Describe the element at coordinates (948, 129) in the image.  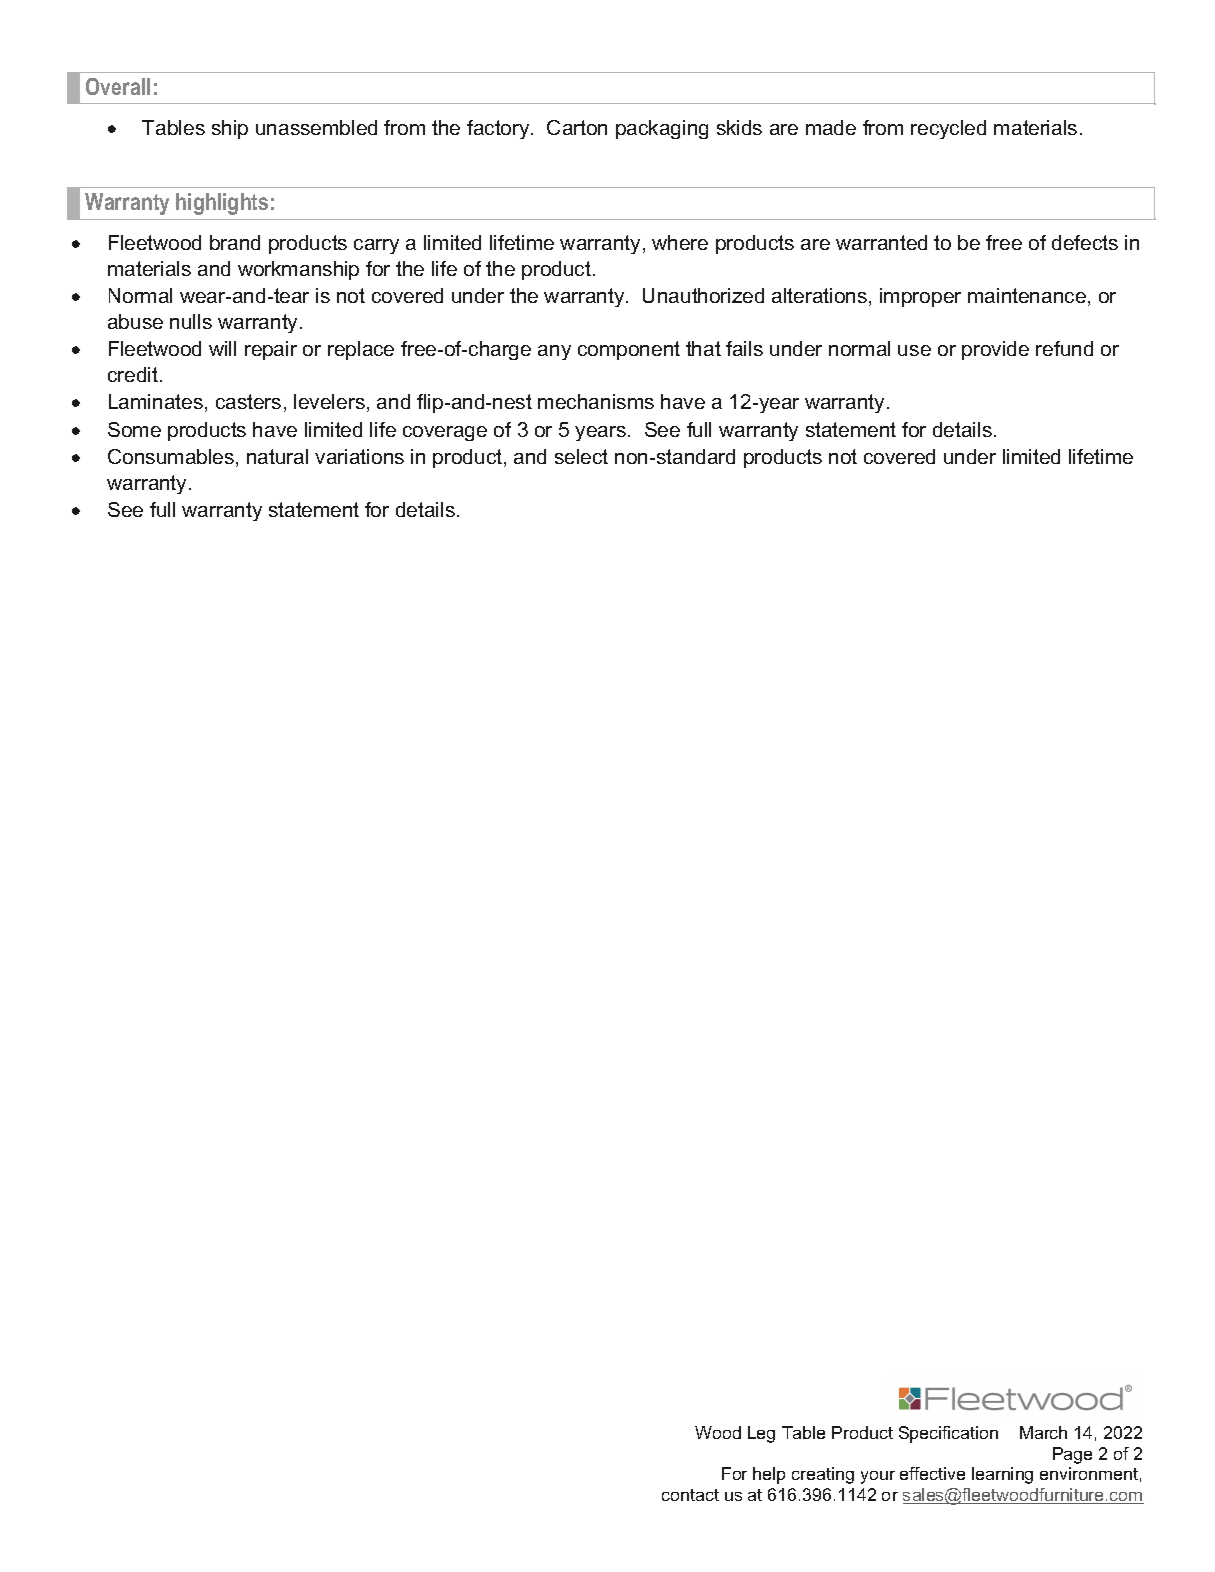
I see `recycled` at that location.
